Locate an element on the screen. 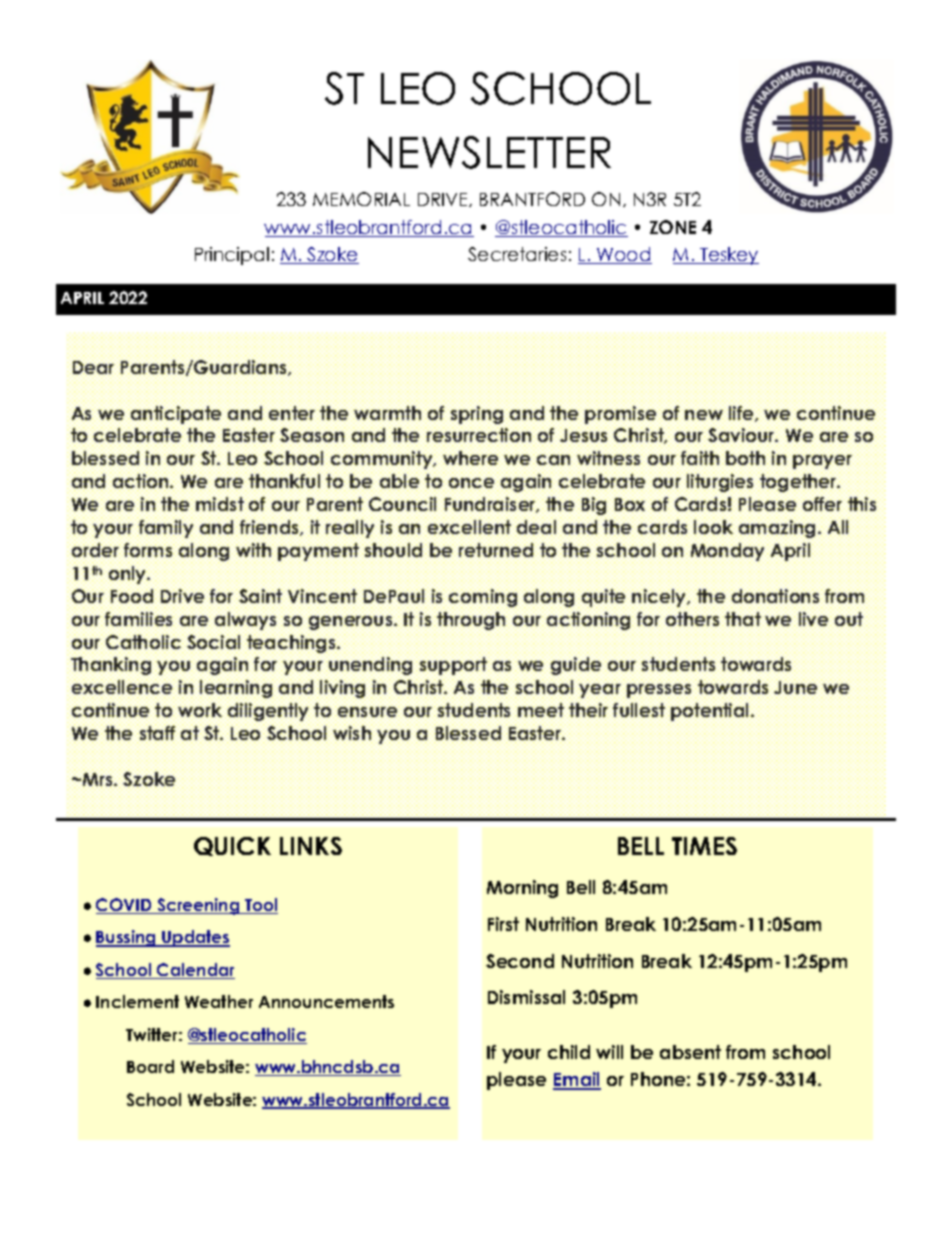 This screenshot has width=952, height=1233. NEWSLETTER is located at coordinates (489, 152).
